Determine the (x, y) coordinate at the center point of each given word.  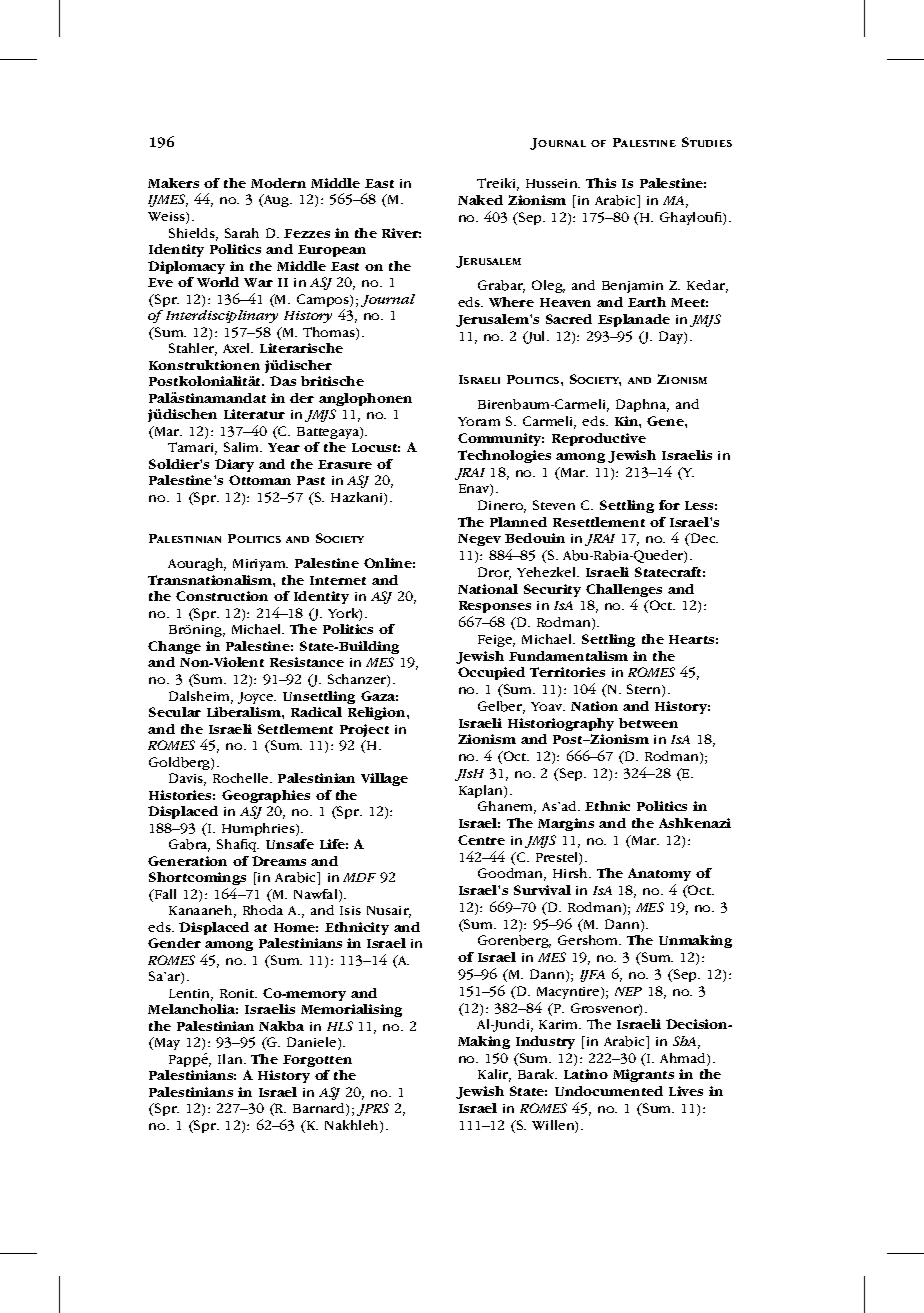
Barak (537, 1074)
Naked (480, 200)
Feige (496, 641)
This (601, 183)
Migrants (643, 1075)
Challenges (624, 592)
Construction (222, 596)
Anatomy (659, 876)
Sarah (242, 233)
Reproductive (599, 439)
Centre (481, 840)
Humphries (259, 829)
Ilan (231, 1059)
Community (501, 439)
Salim (243, 447)
